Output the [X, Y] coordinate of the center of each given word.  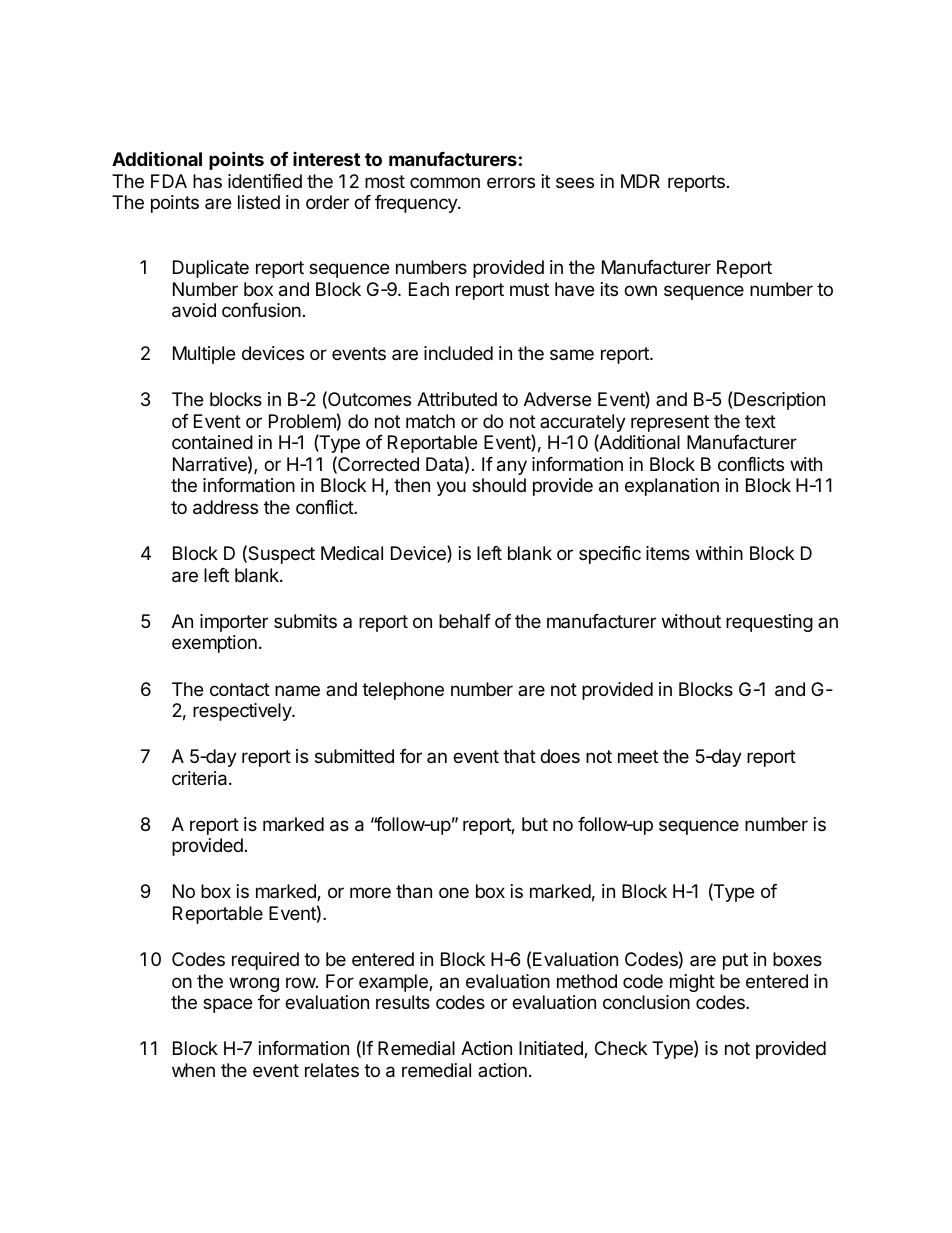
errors [511, 182]
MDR [640, 181]
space [227, 1005]
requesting [769, 623]
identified [265, 181]
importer [234, 623]
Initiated [552, 1049]
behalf [465, 621]
